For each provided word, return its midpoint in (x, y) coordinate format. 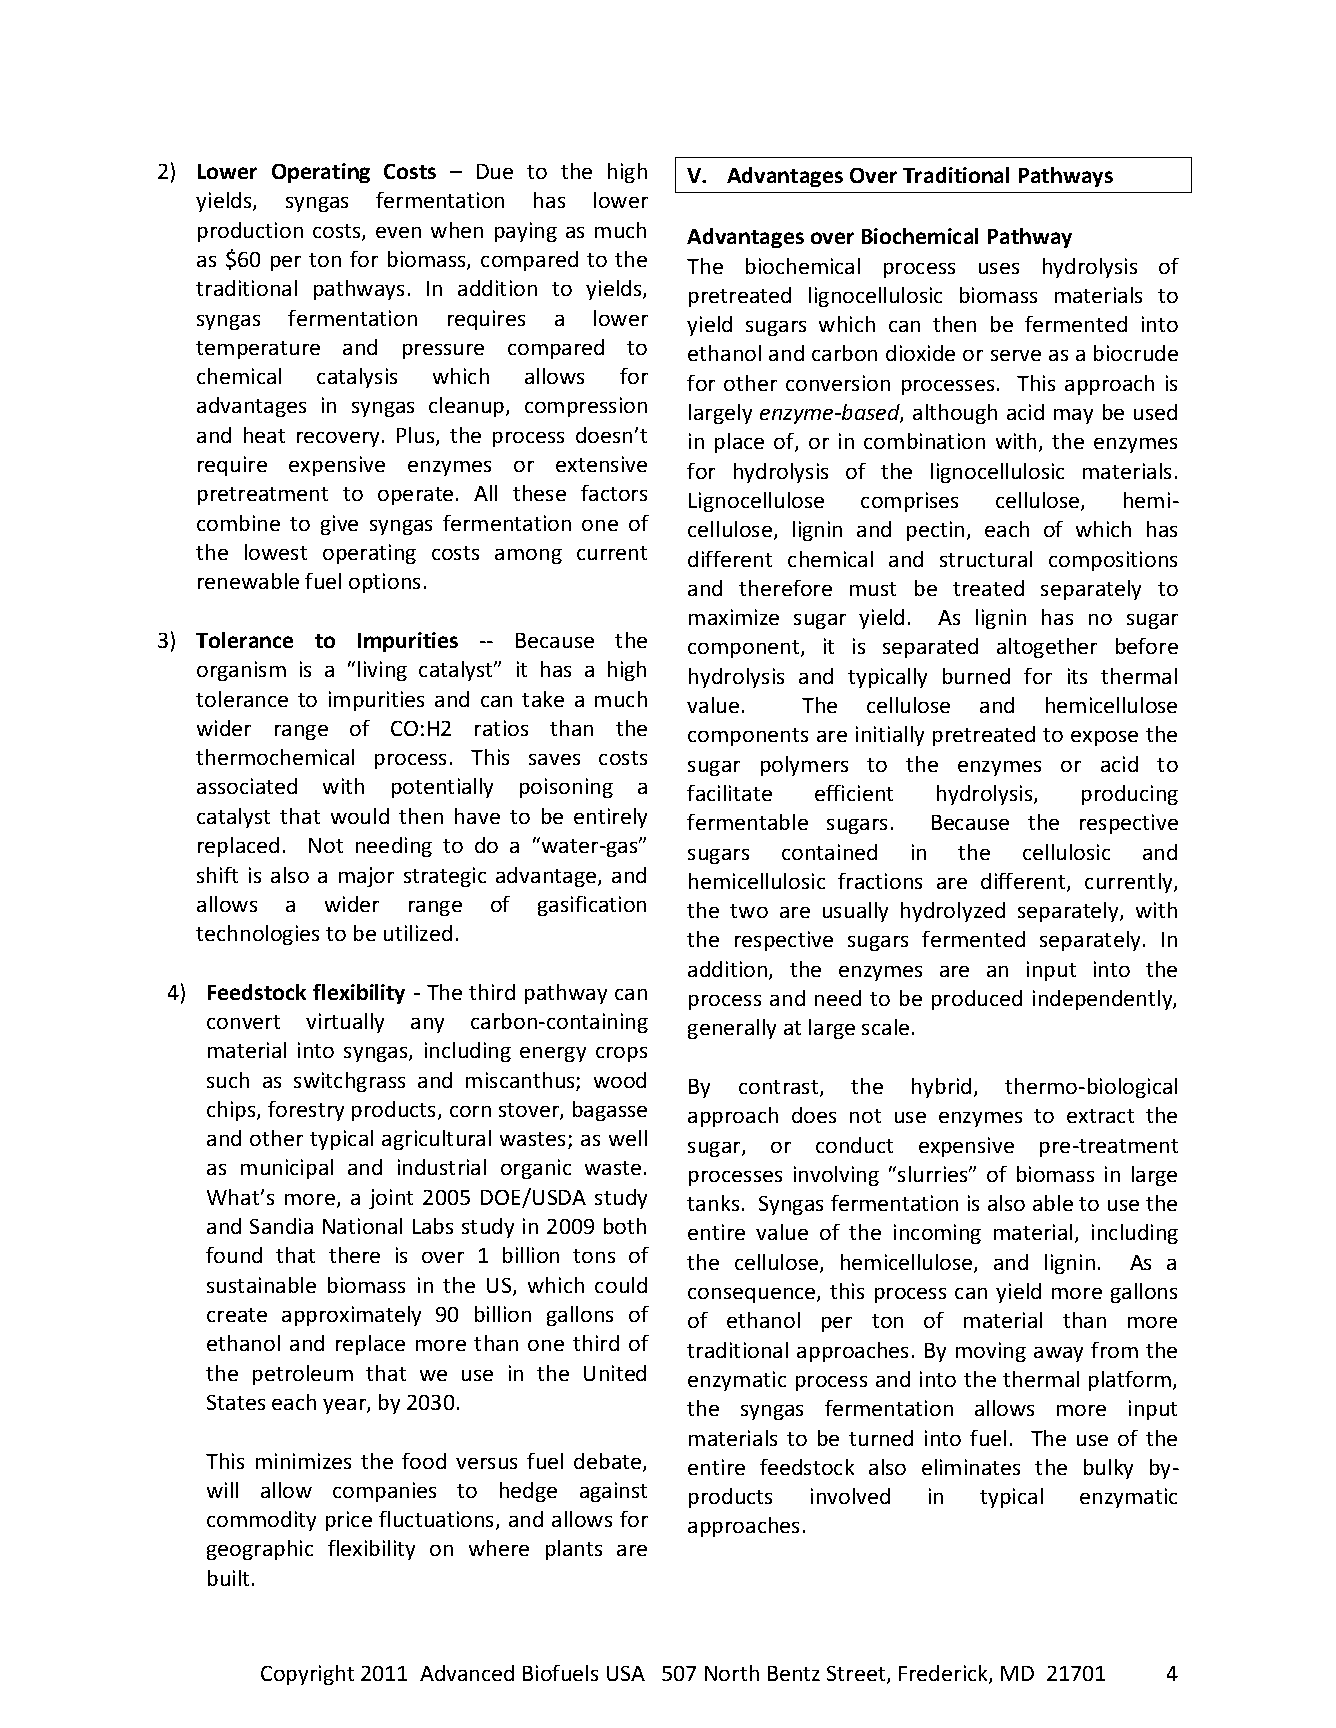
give (339, 525)
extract (1100, 1116)
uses (999, 268)
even (398, 232)
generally (732, 1029)
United (615, 1373)
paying (526, 232)
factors (614, 493)
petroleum (303, 1375)
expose (1104, 738)
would (360, 816)
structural (986, 559)
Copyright (307, 1675)
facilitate (729, 793)
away (1058, 1354)
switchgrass (349, 1082)
